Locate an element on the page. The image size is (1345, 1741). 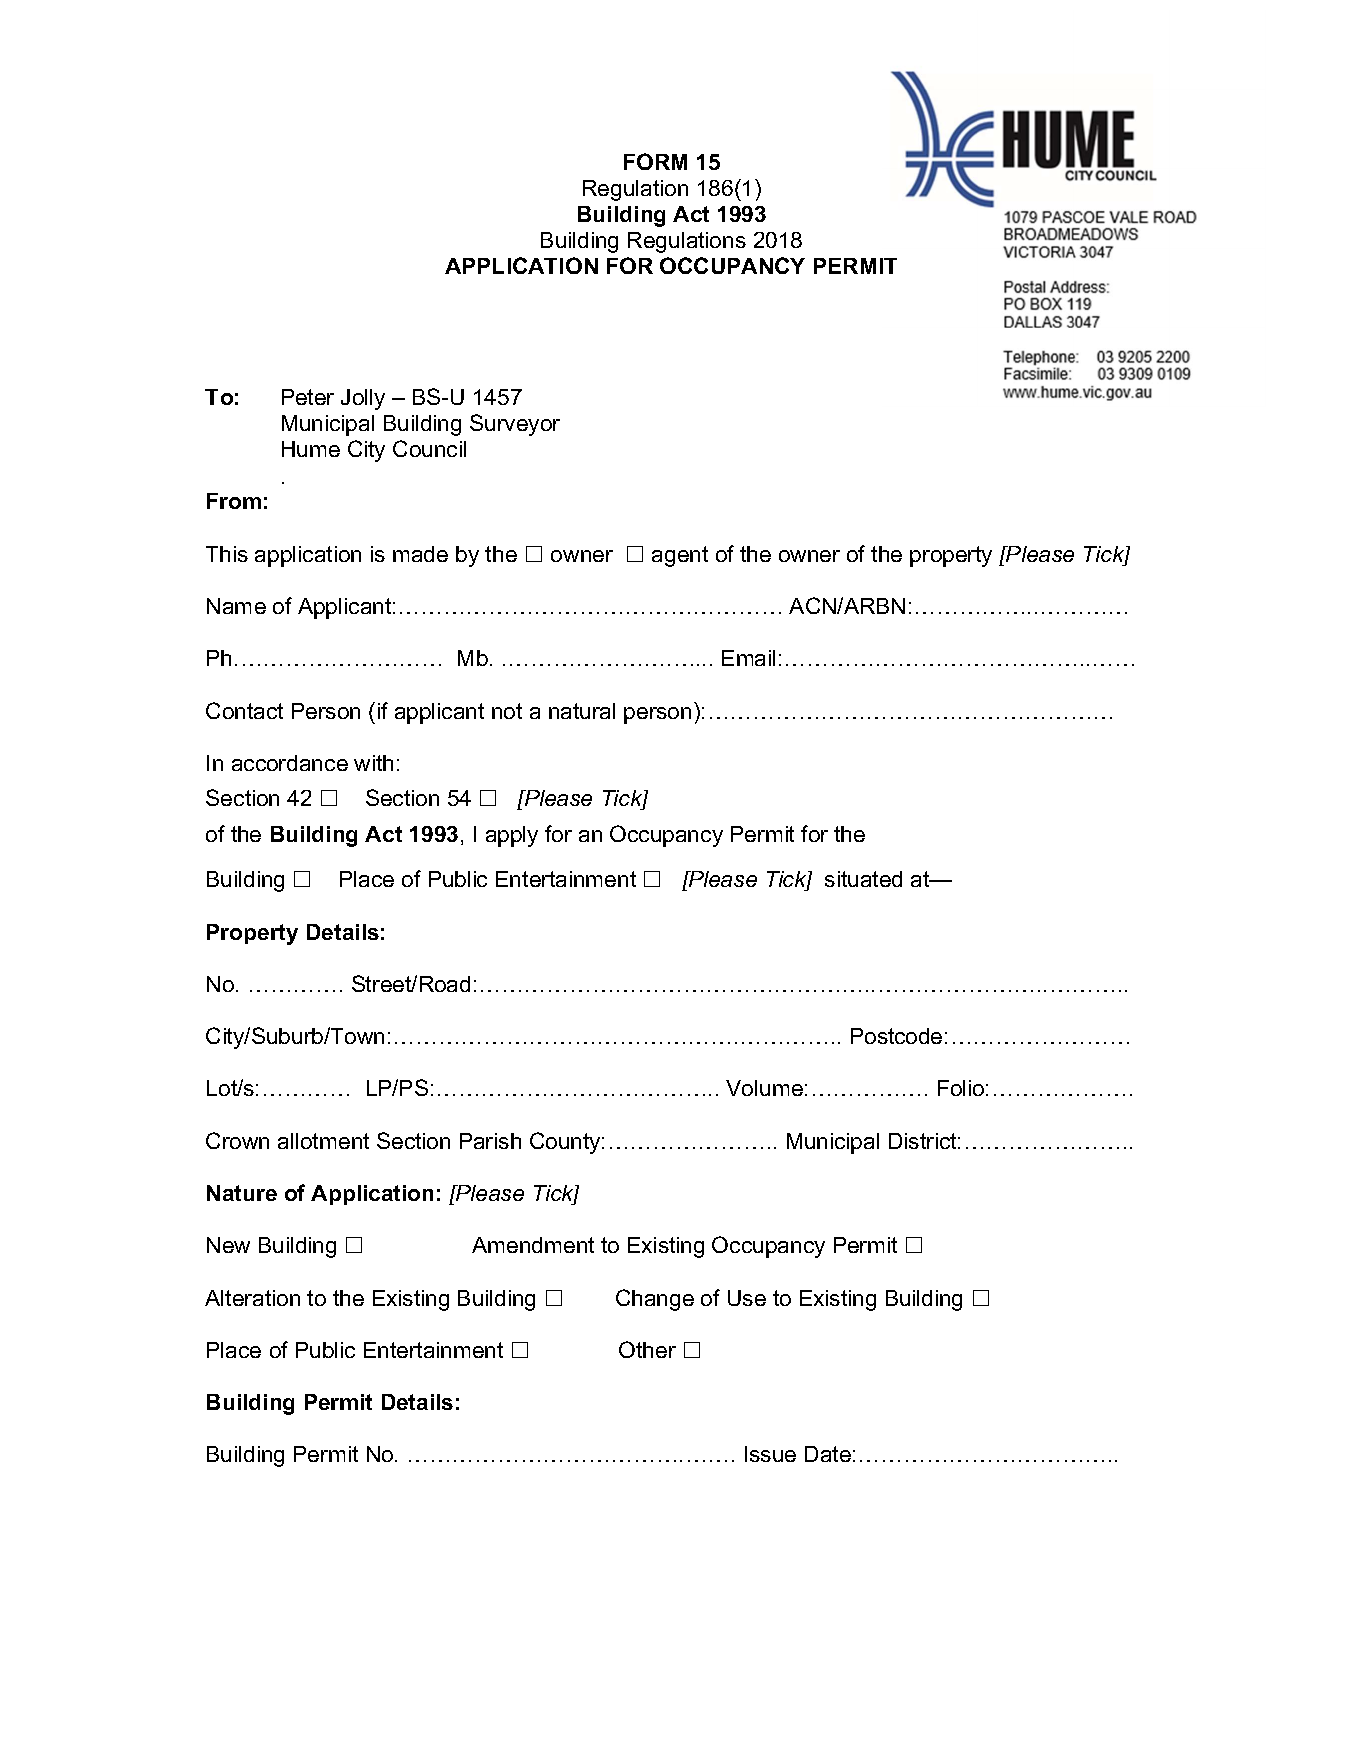
FORM is located at coordinates (655, 161).
